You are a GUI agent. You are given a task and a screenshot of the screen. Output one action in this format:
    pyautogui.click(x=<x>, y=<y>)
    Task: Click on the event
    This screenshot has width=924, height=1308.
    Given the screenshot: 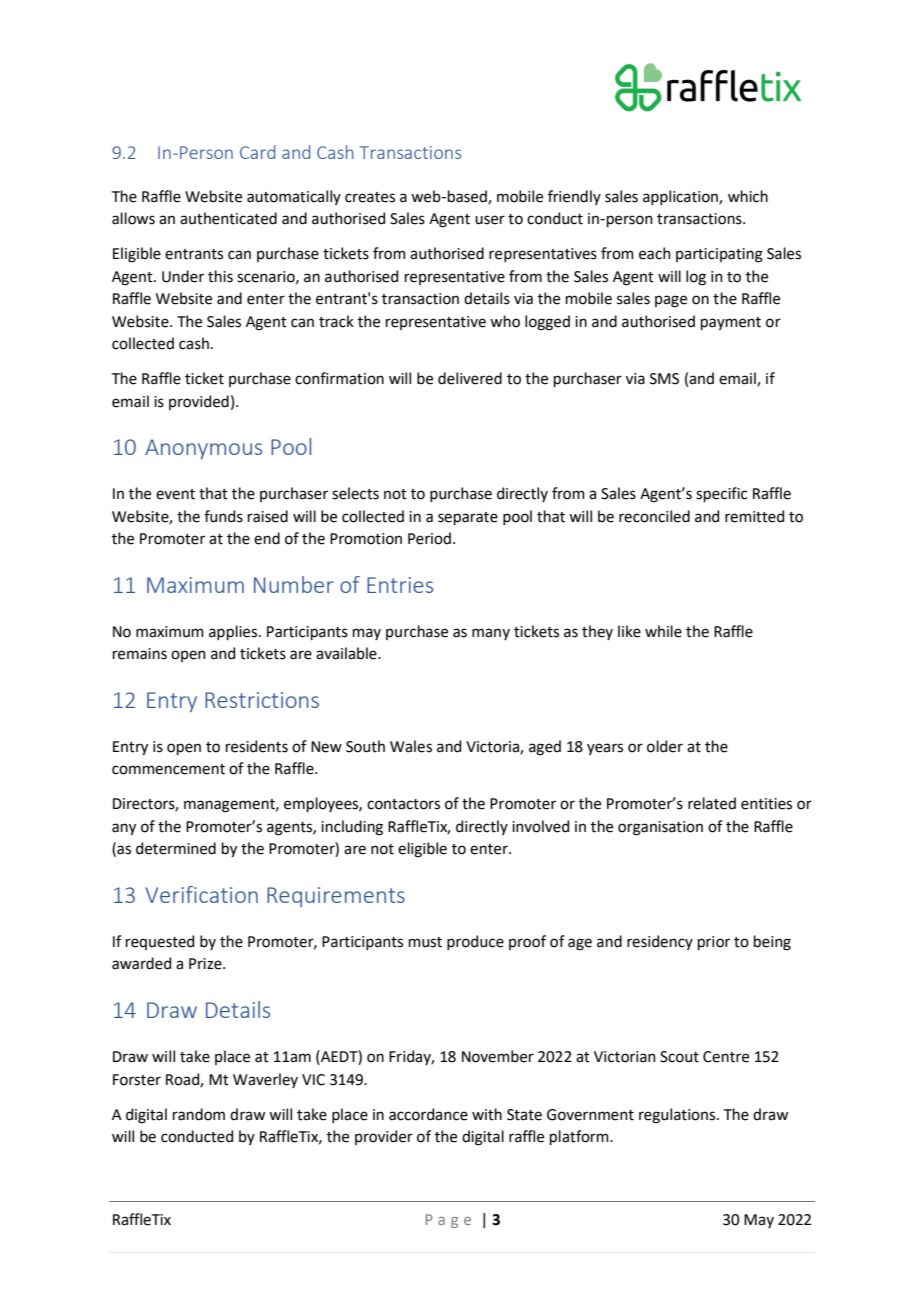 What is the action you would take?
    pyautogui.click(x=175, y=494)
